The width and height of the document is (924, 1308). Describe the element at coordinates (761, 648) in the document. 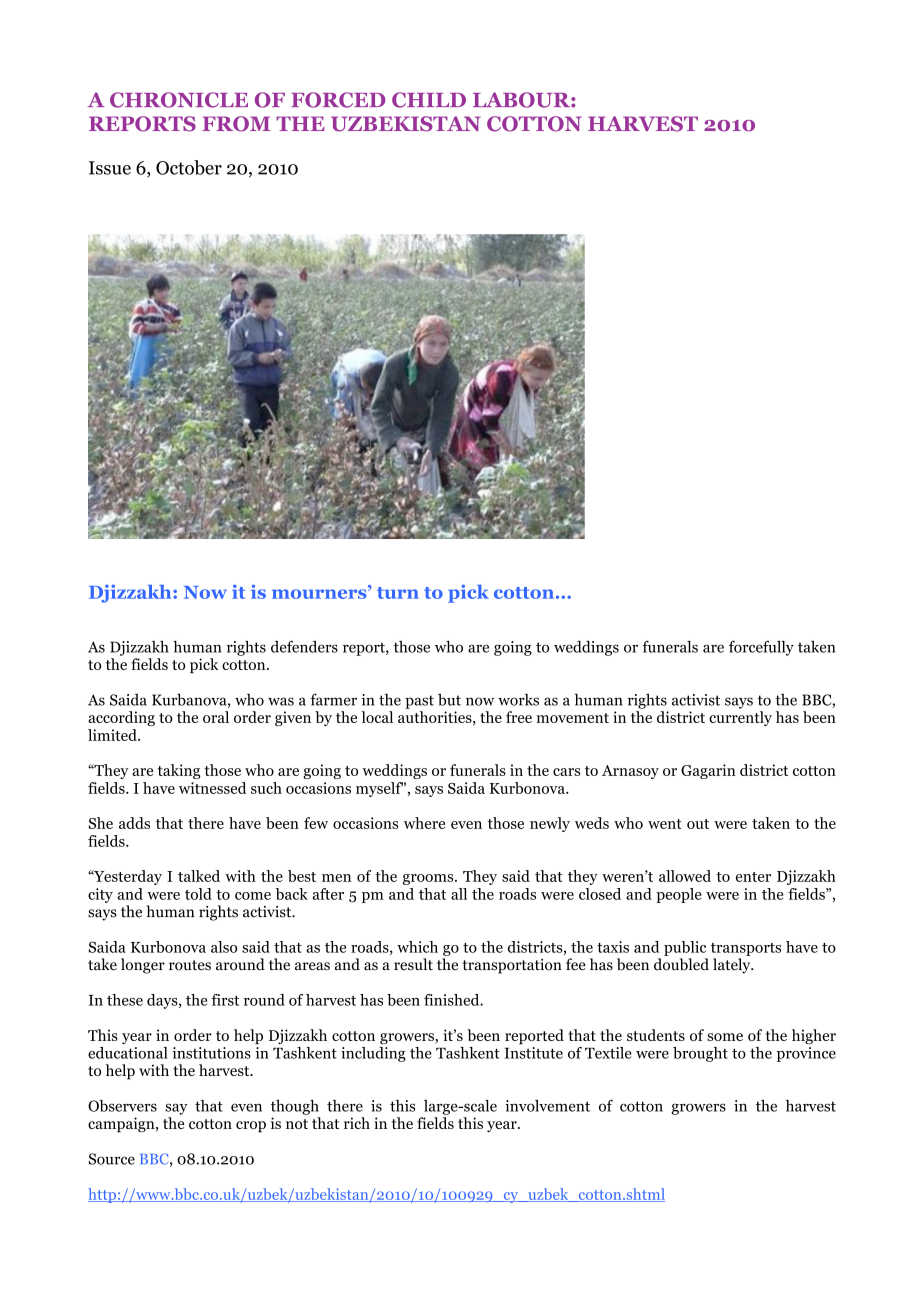

I see `forcefully` at that location.
